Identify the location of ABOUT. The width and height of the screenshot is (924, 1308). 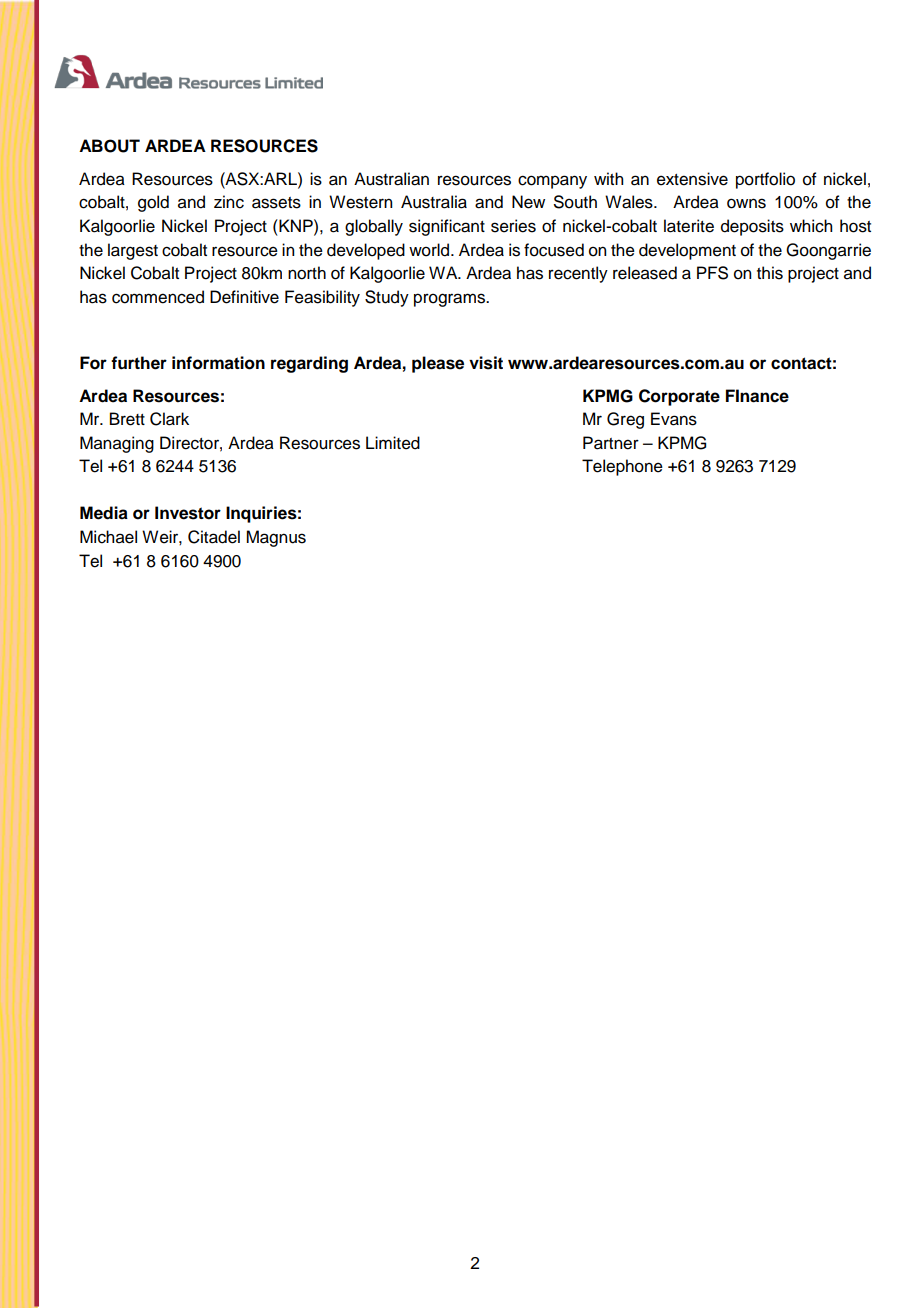
(109, 146).
